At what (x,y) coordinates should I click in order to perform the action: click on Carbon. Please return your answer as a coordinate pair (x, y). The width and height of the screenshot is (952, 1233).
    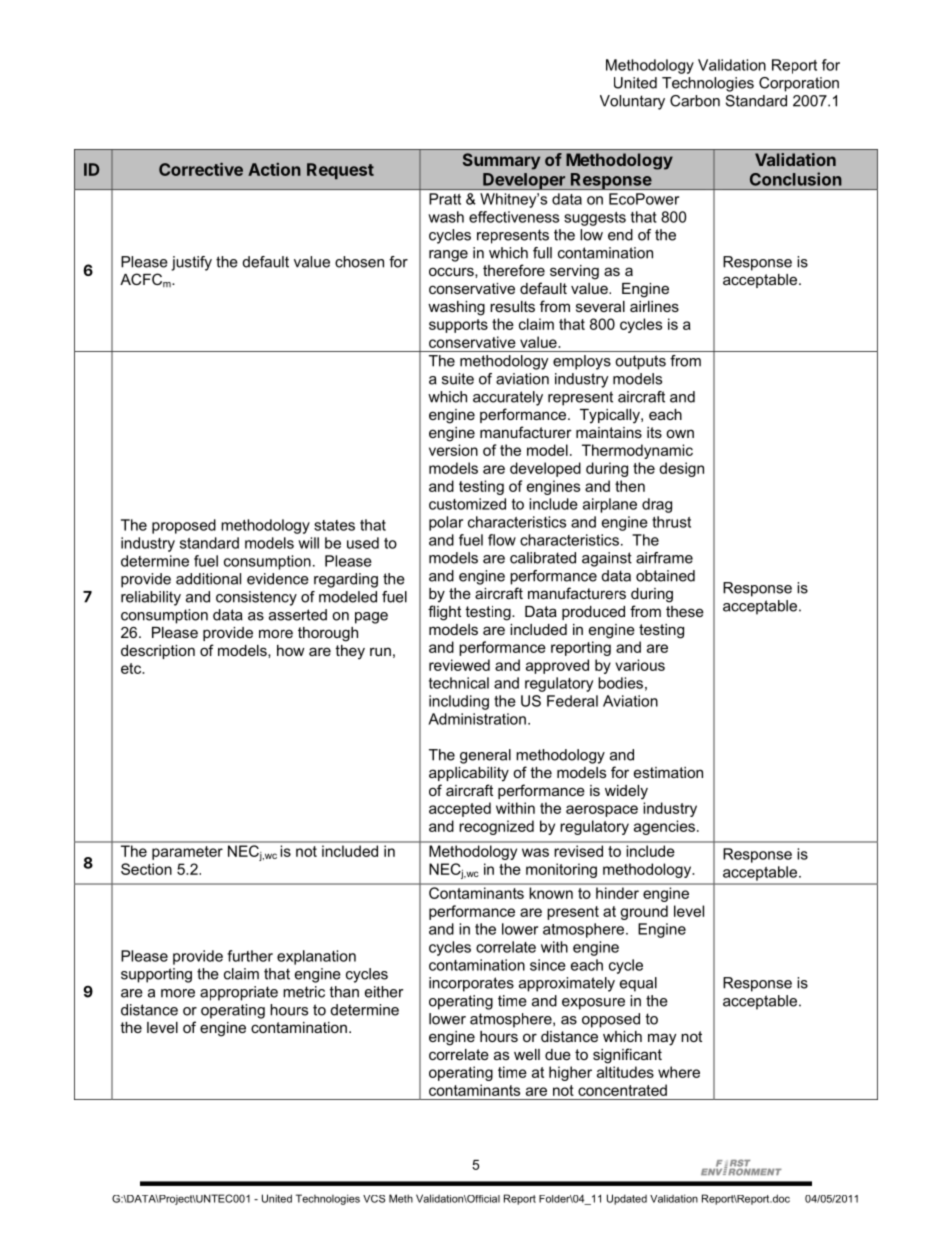
    Looking at the image, I should click on (695, 101).
